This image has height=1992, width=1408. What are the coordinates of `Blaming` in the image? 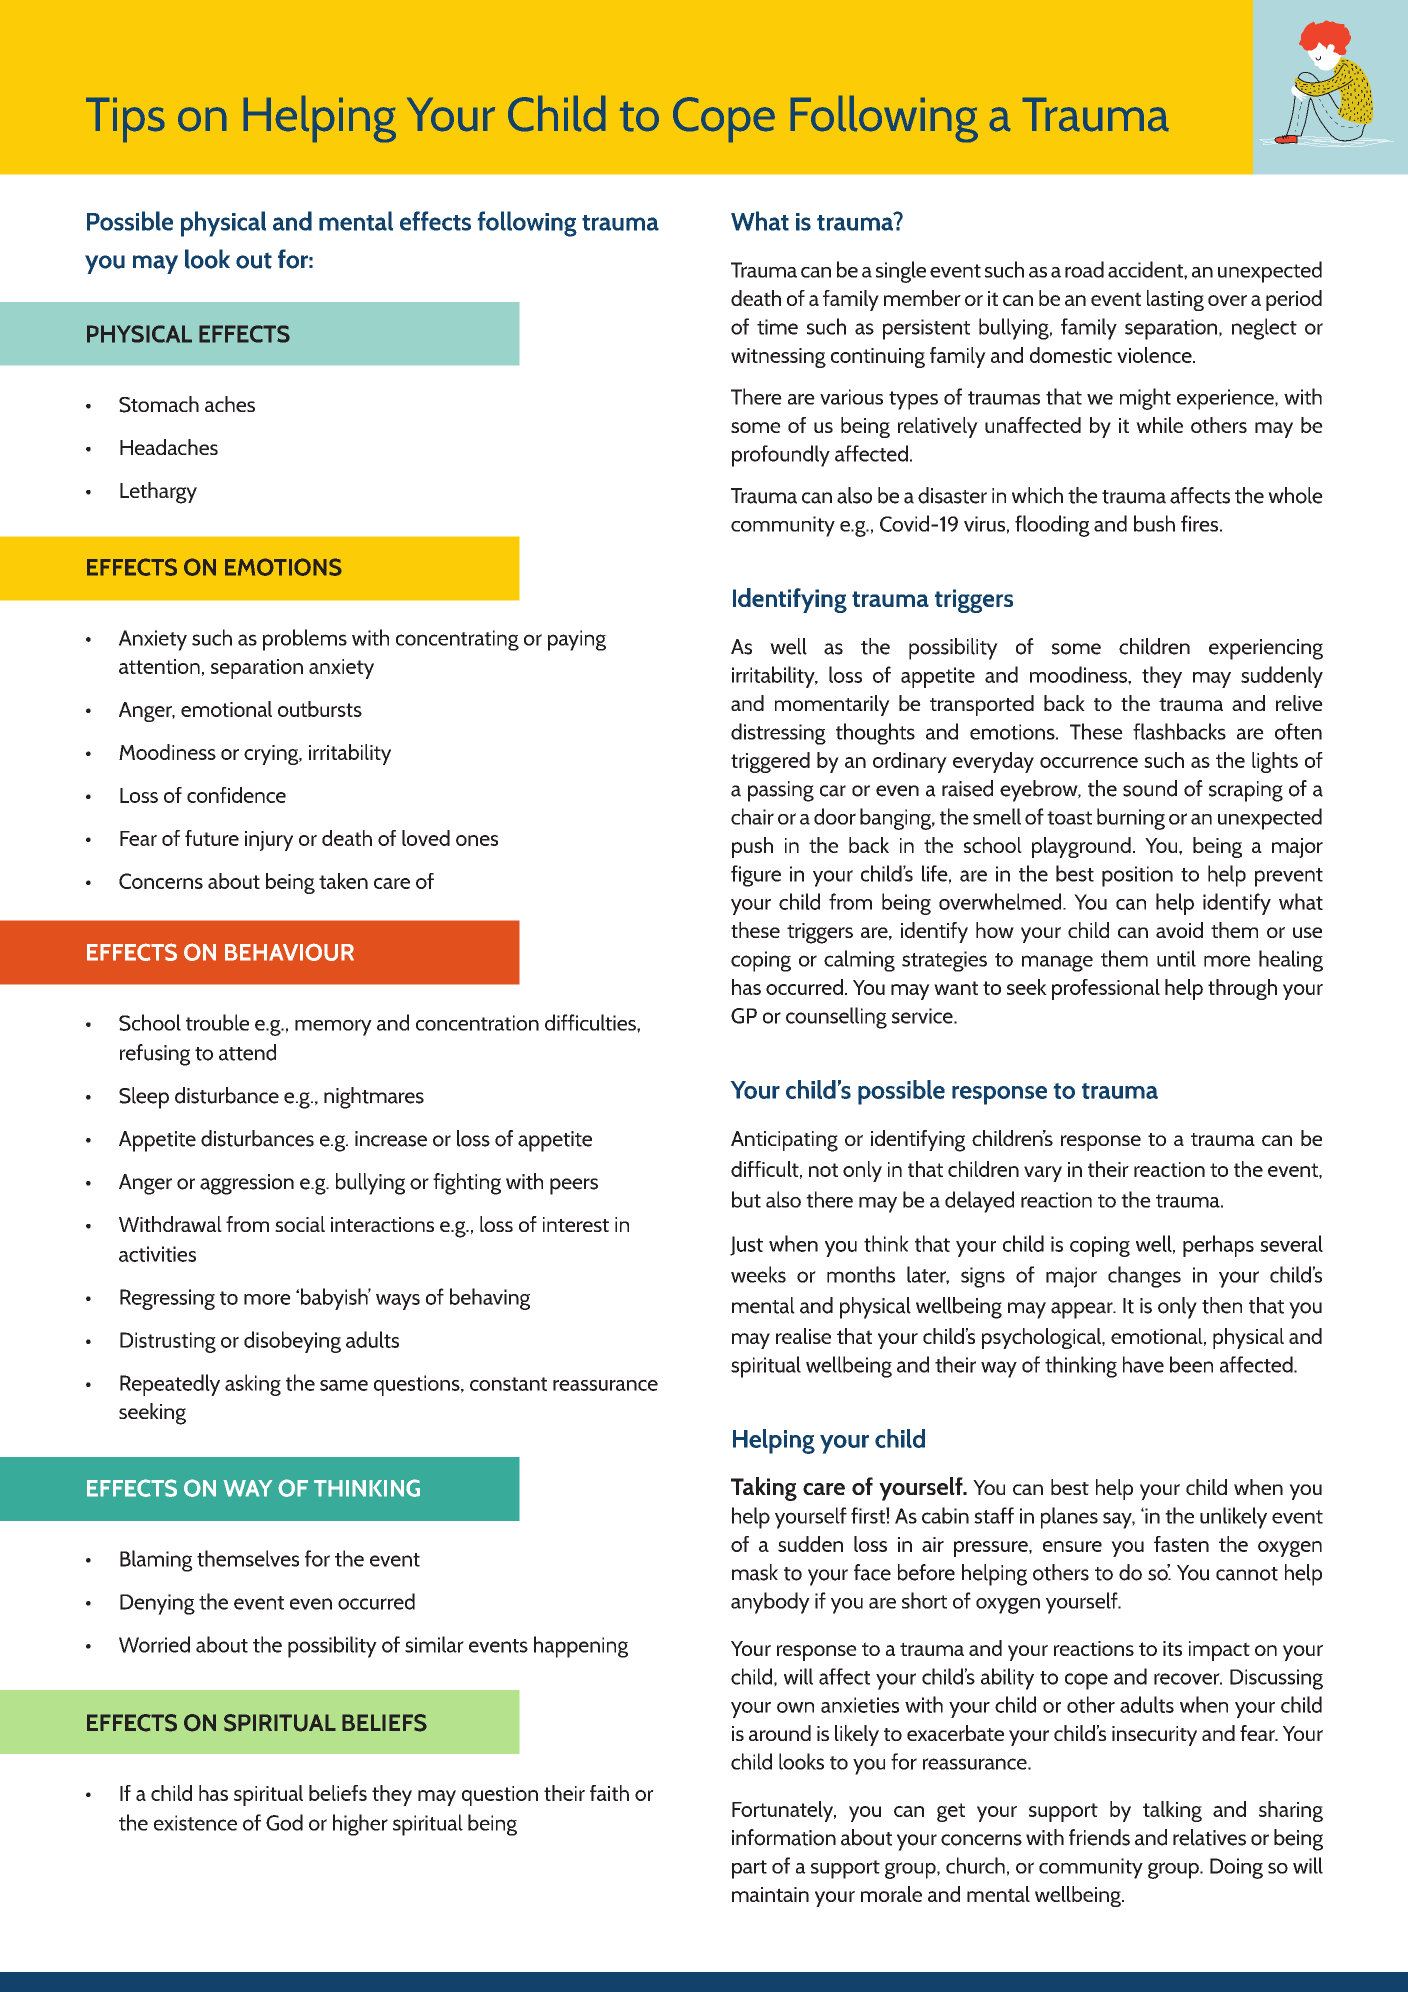 It's located at (156, 1561).
